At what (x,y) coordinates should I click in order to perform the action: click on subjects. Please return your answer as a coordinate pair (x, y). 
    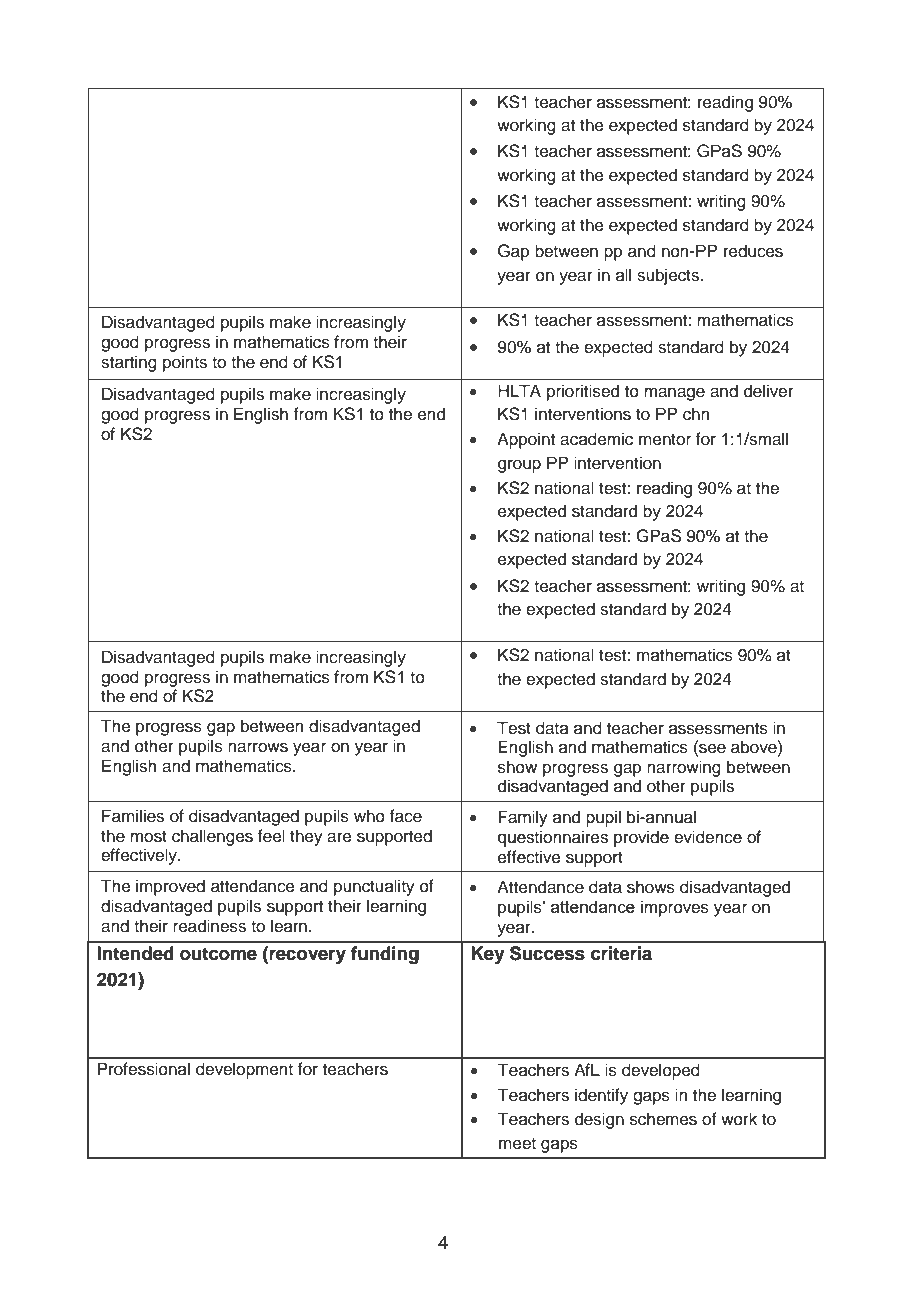
    Looking at the image, I should click on (669, 276).
